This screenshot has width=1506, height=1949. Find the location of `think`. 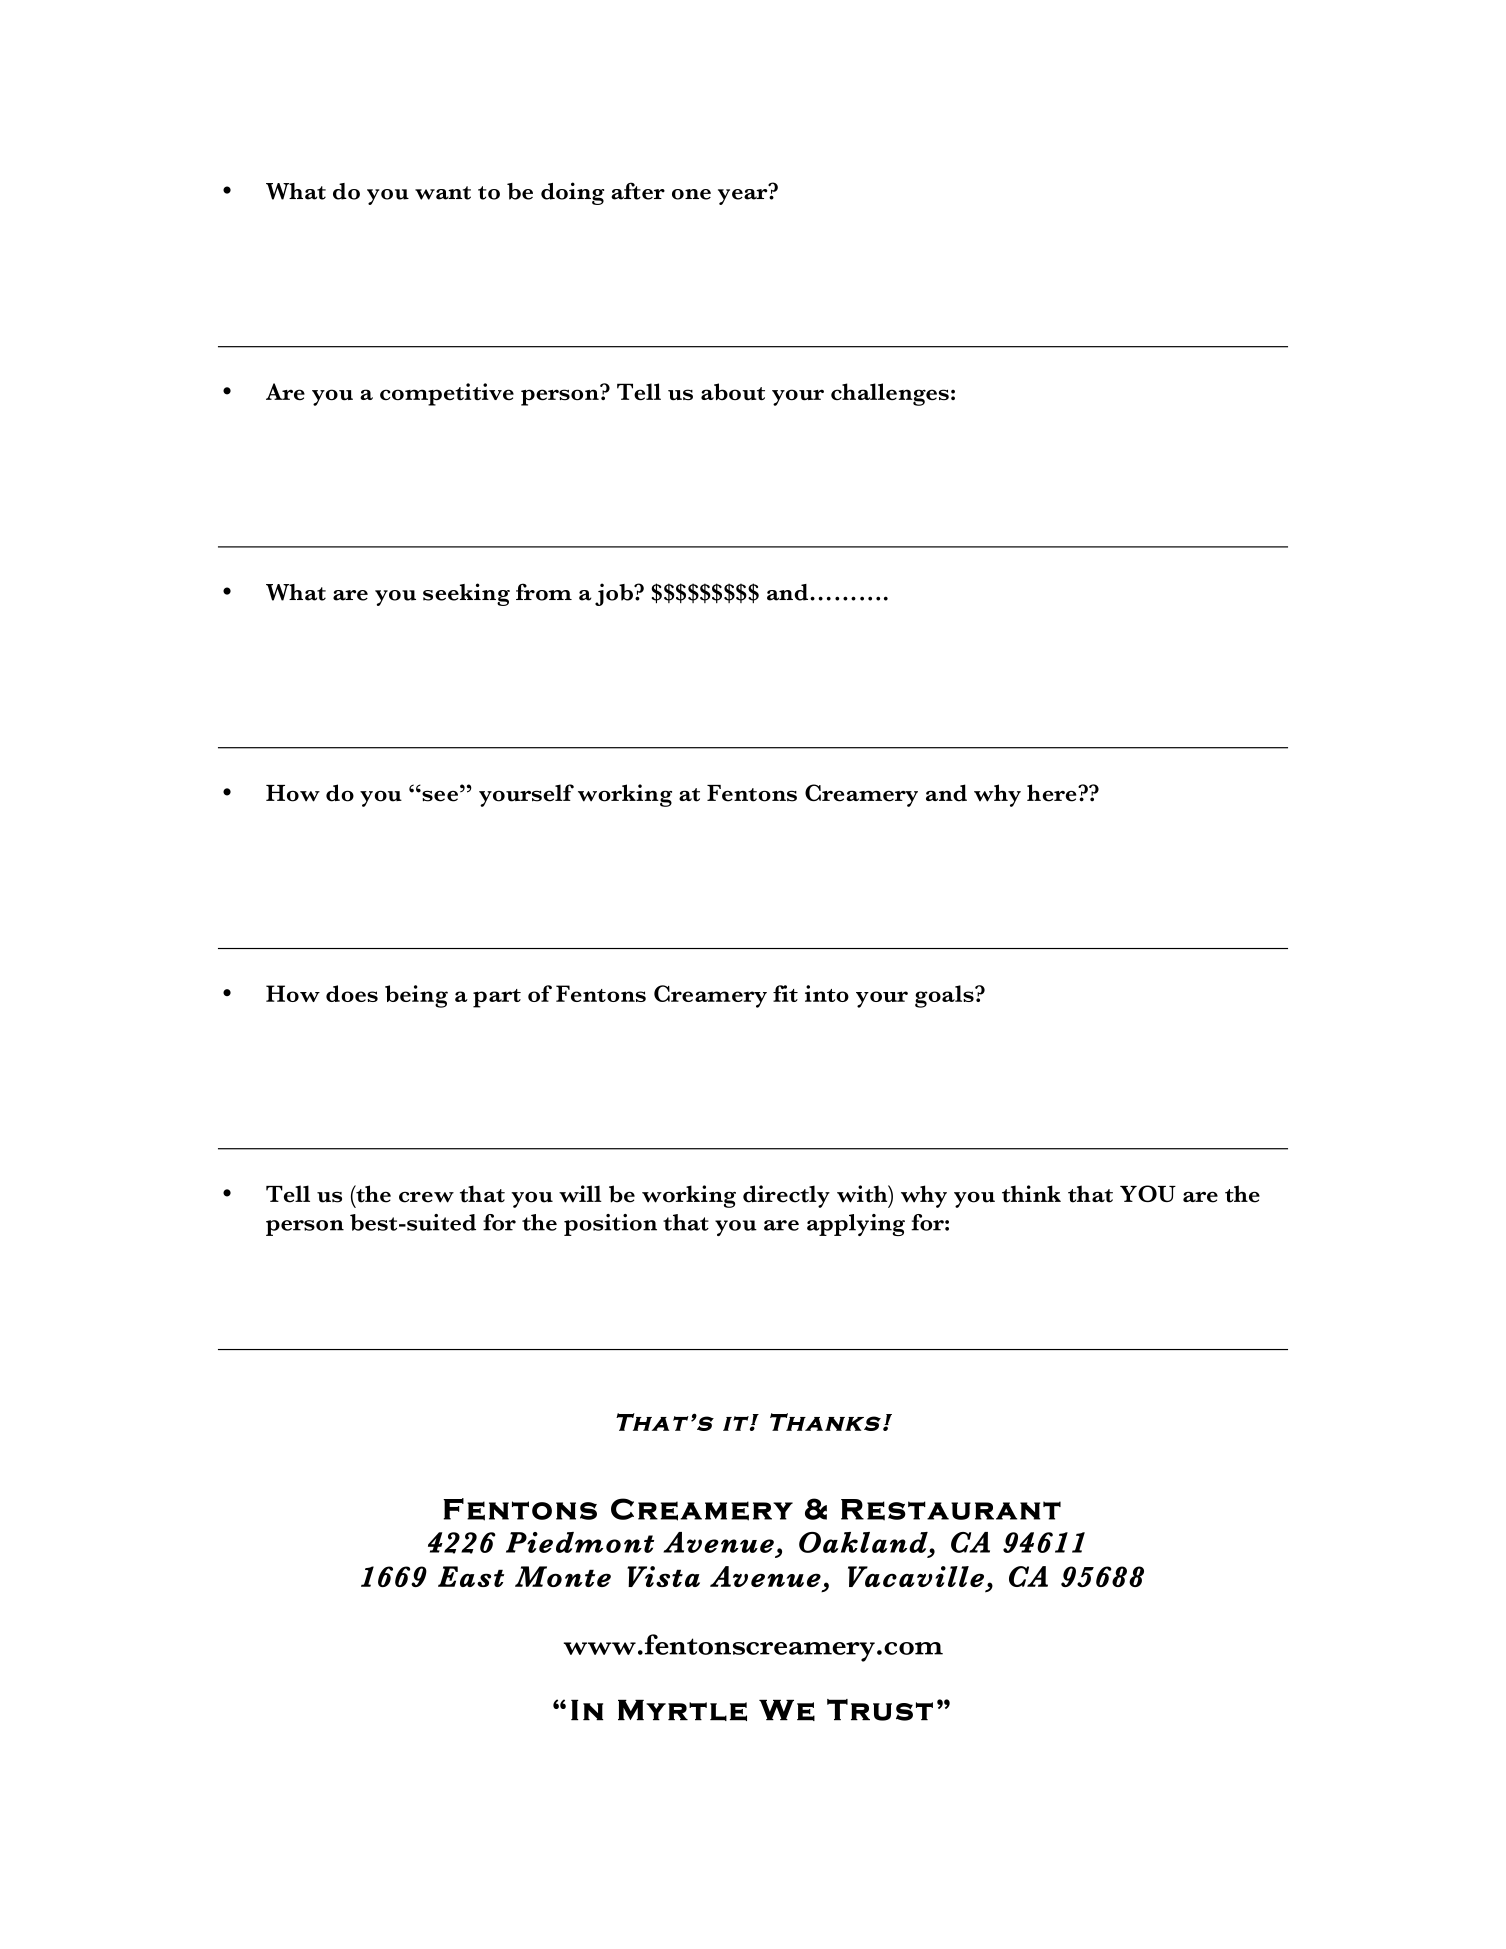

think is located at coordinates (1031, 1194).
